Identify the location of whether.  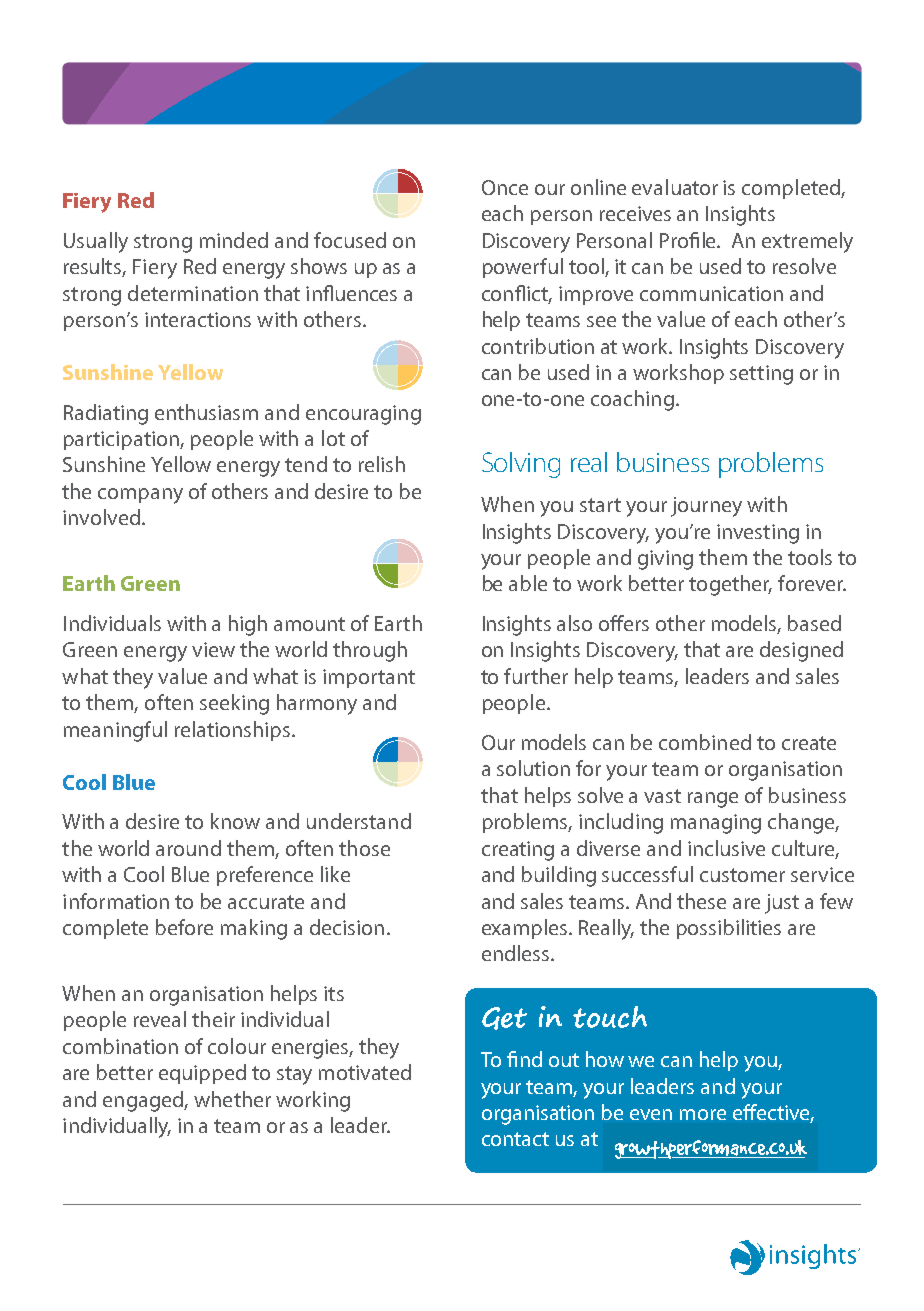
(232, 1099).
